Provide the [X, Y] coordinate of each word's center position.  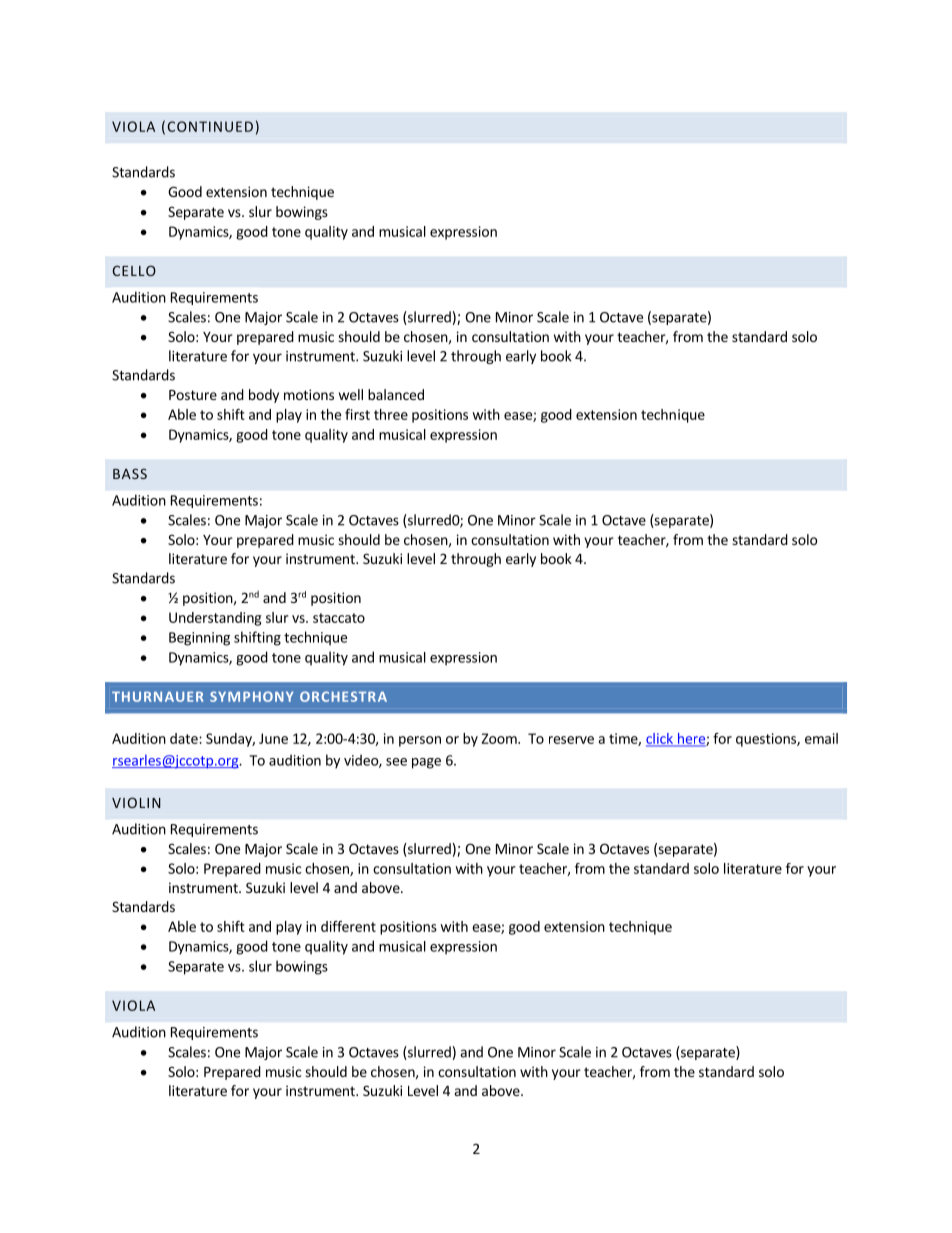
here [691, 739]
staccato [339, 618]
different [348, 926]
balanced [396, 394]
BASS [130, 473]
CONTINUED [210, 126]
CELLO [134, 270]
